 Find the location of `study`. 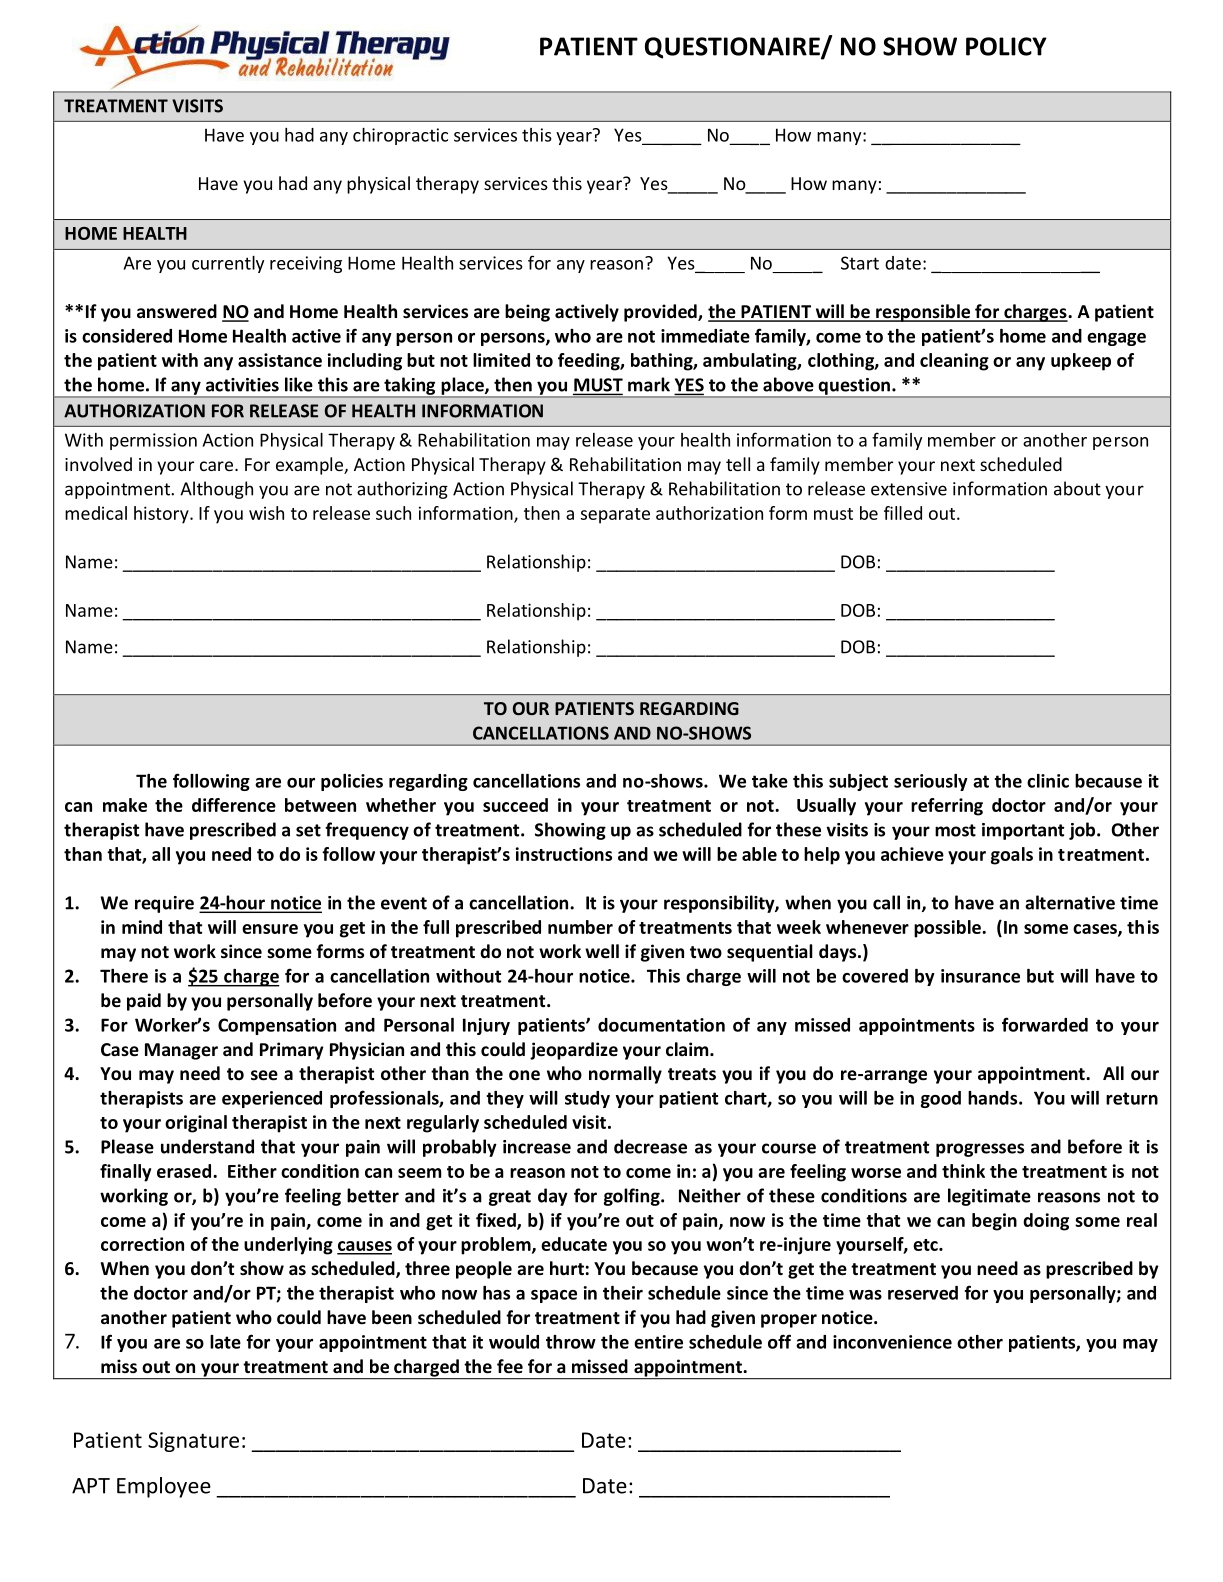

study is located at coordinates (587, 1099).
